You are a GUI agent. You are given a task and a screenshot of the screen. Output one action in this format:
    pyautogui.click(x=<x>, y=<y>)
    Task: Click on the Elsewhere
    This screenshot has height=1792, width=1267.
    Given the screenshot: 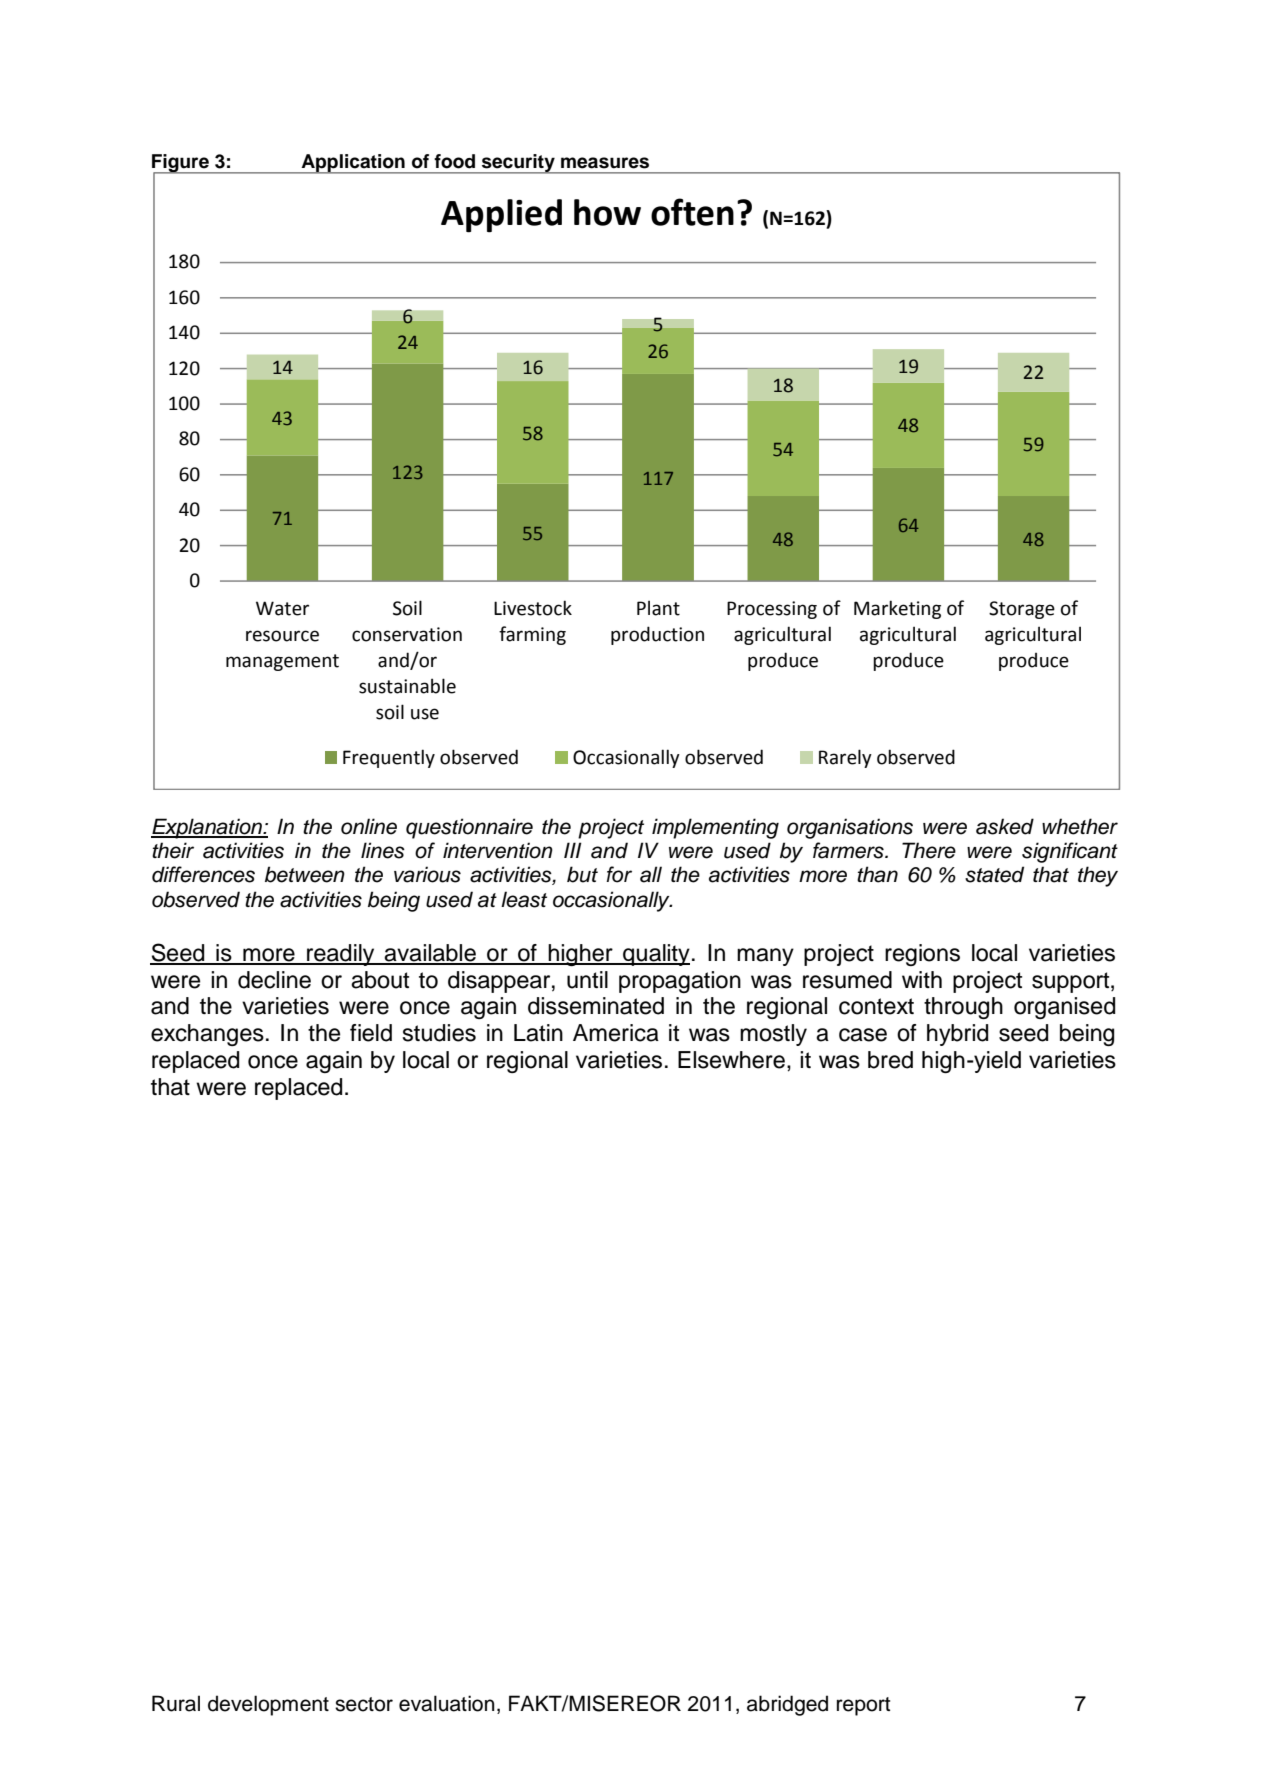 What is the action you would take?
    pyautogui.click(x=731, y=1060)
